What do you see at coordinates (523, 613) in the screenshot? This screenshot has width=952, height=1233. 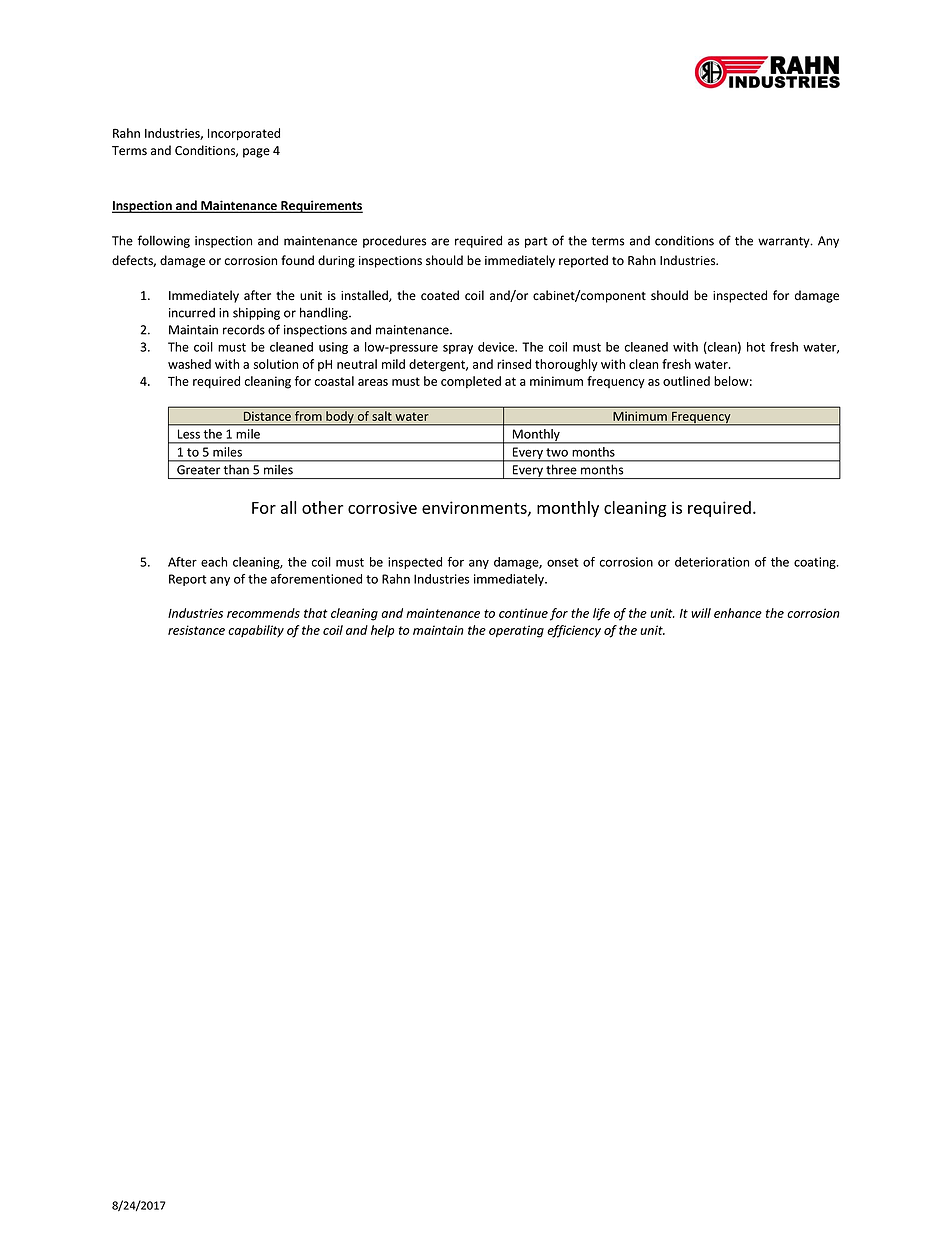 I see `continue` at bounding box center [523, 613].
